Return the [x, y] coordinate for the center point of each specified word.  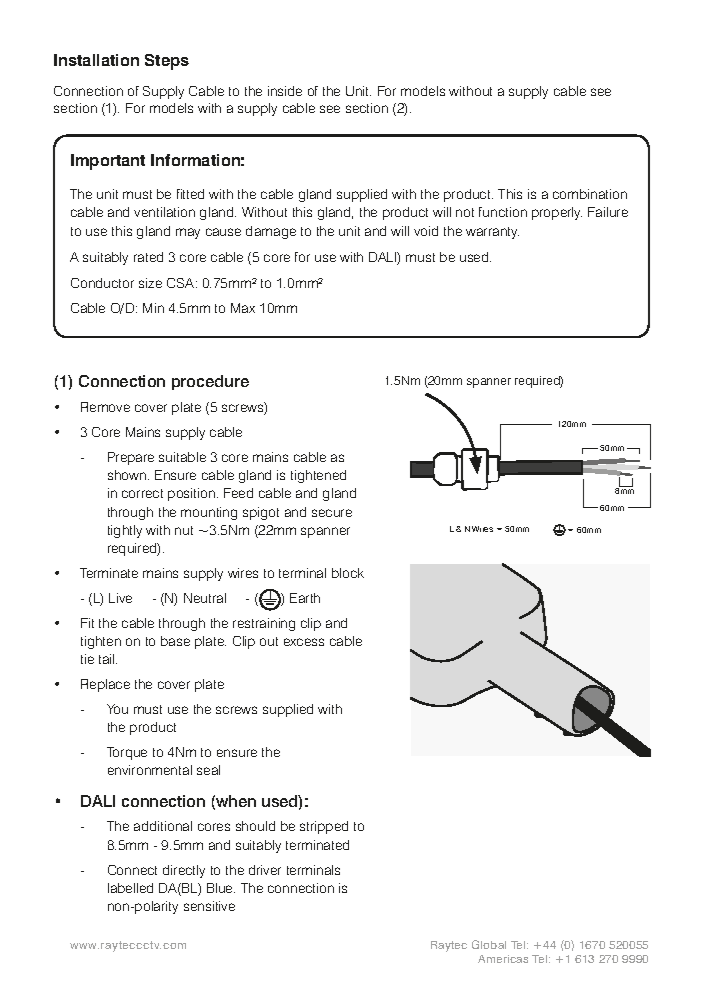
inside [285, 91]
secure [332, 513]
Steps [167, 62]
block [348, 573]
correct [142, 493]
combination [590, 194]
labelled [130, 888]
